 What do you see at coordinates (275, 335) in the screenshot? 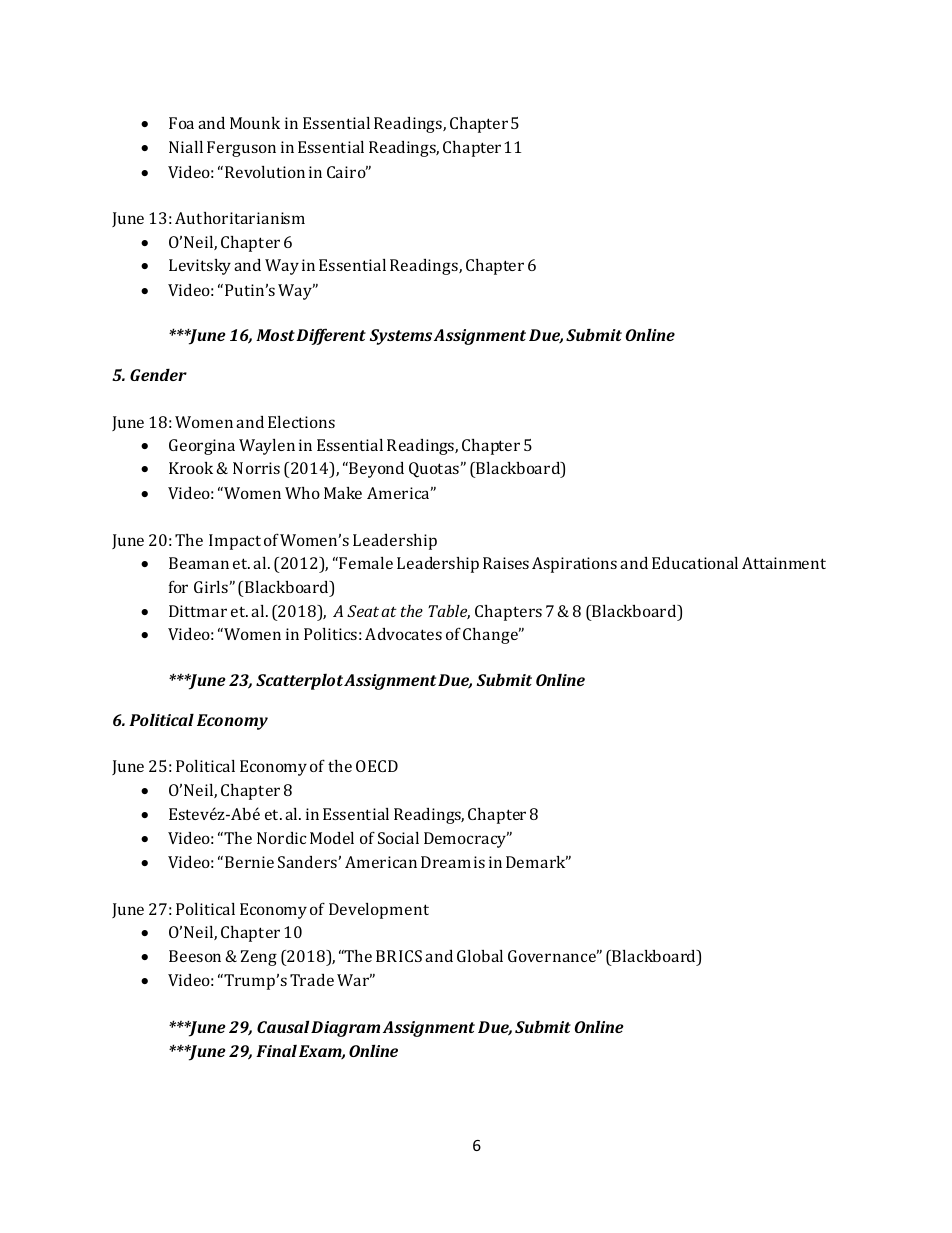
I see `Most` at bounding box center [275, 335].
